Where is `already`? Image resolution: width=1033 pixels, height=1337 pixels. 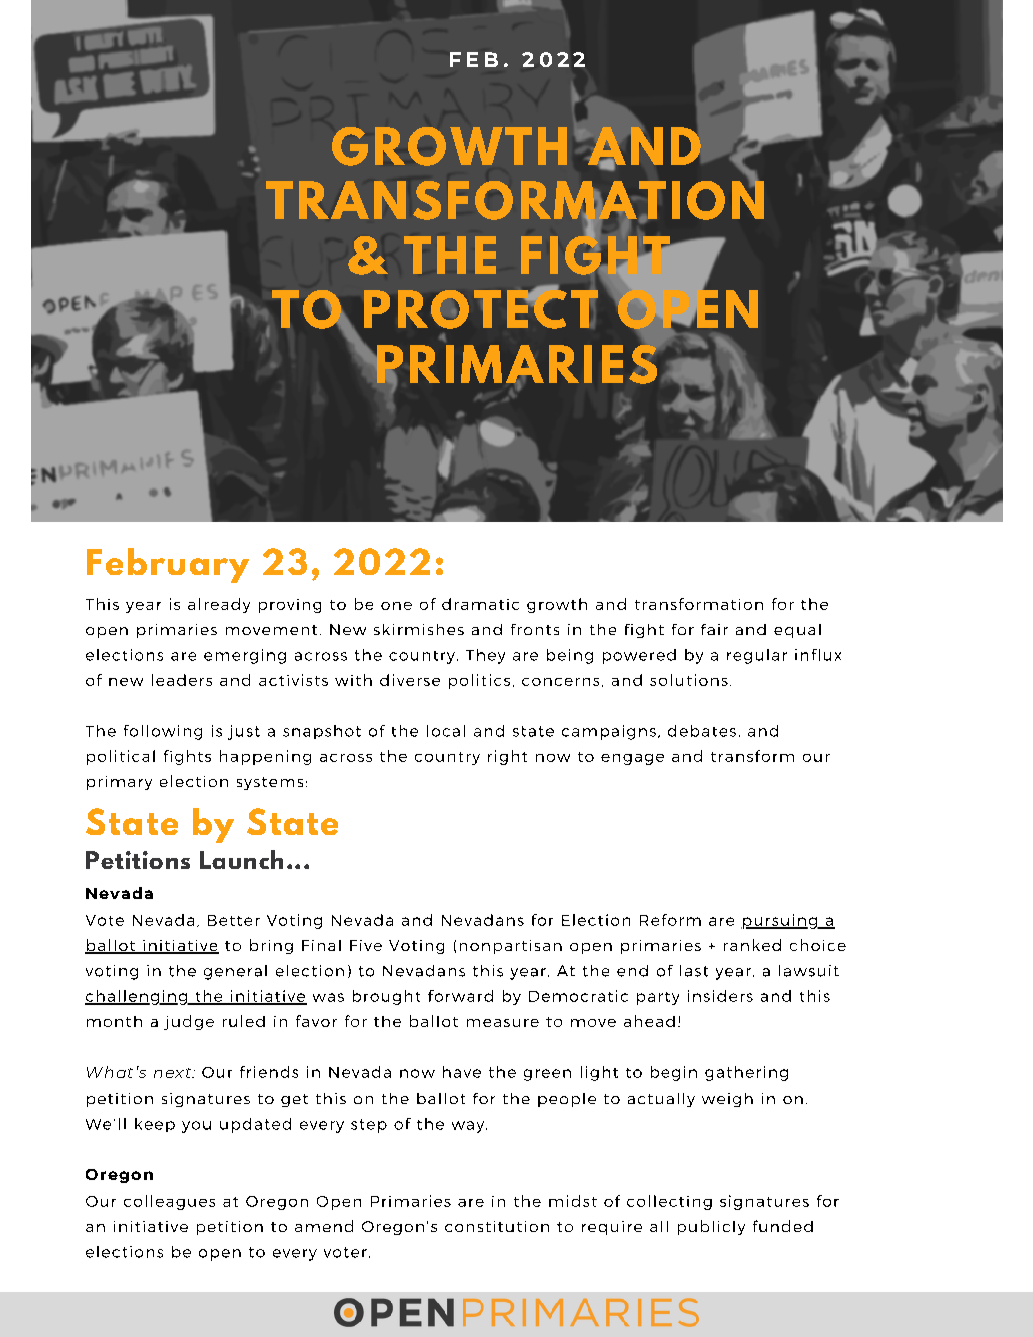
already is located at coordinates (219, 605).
